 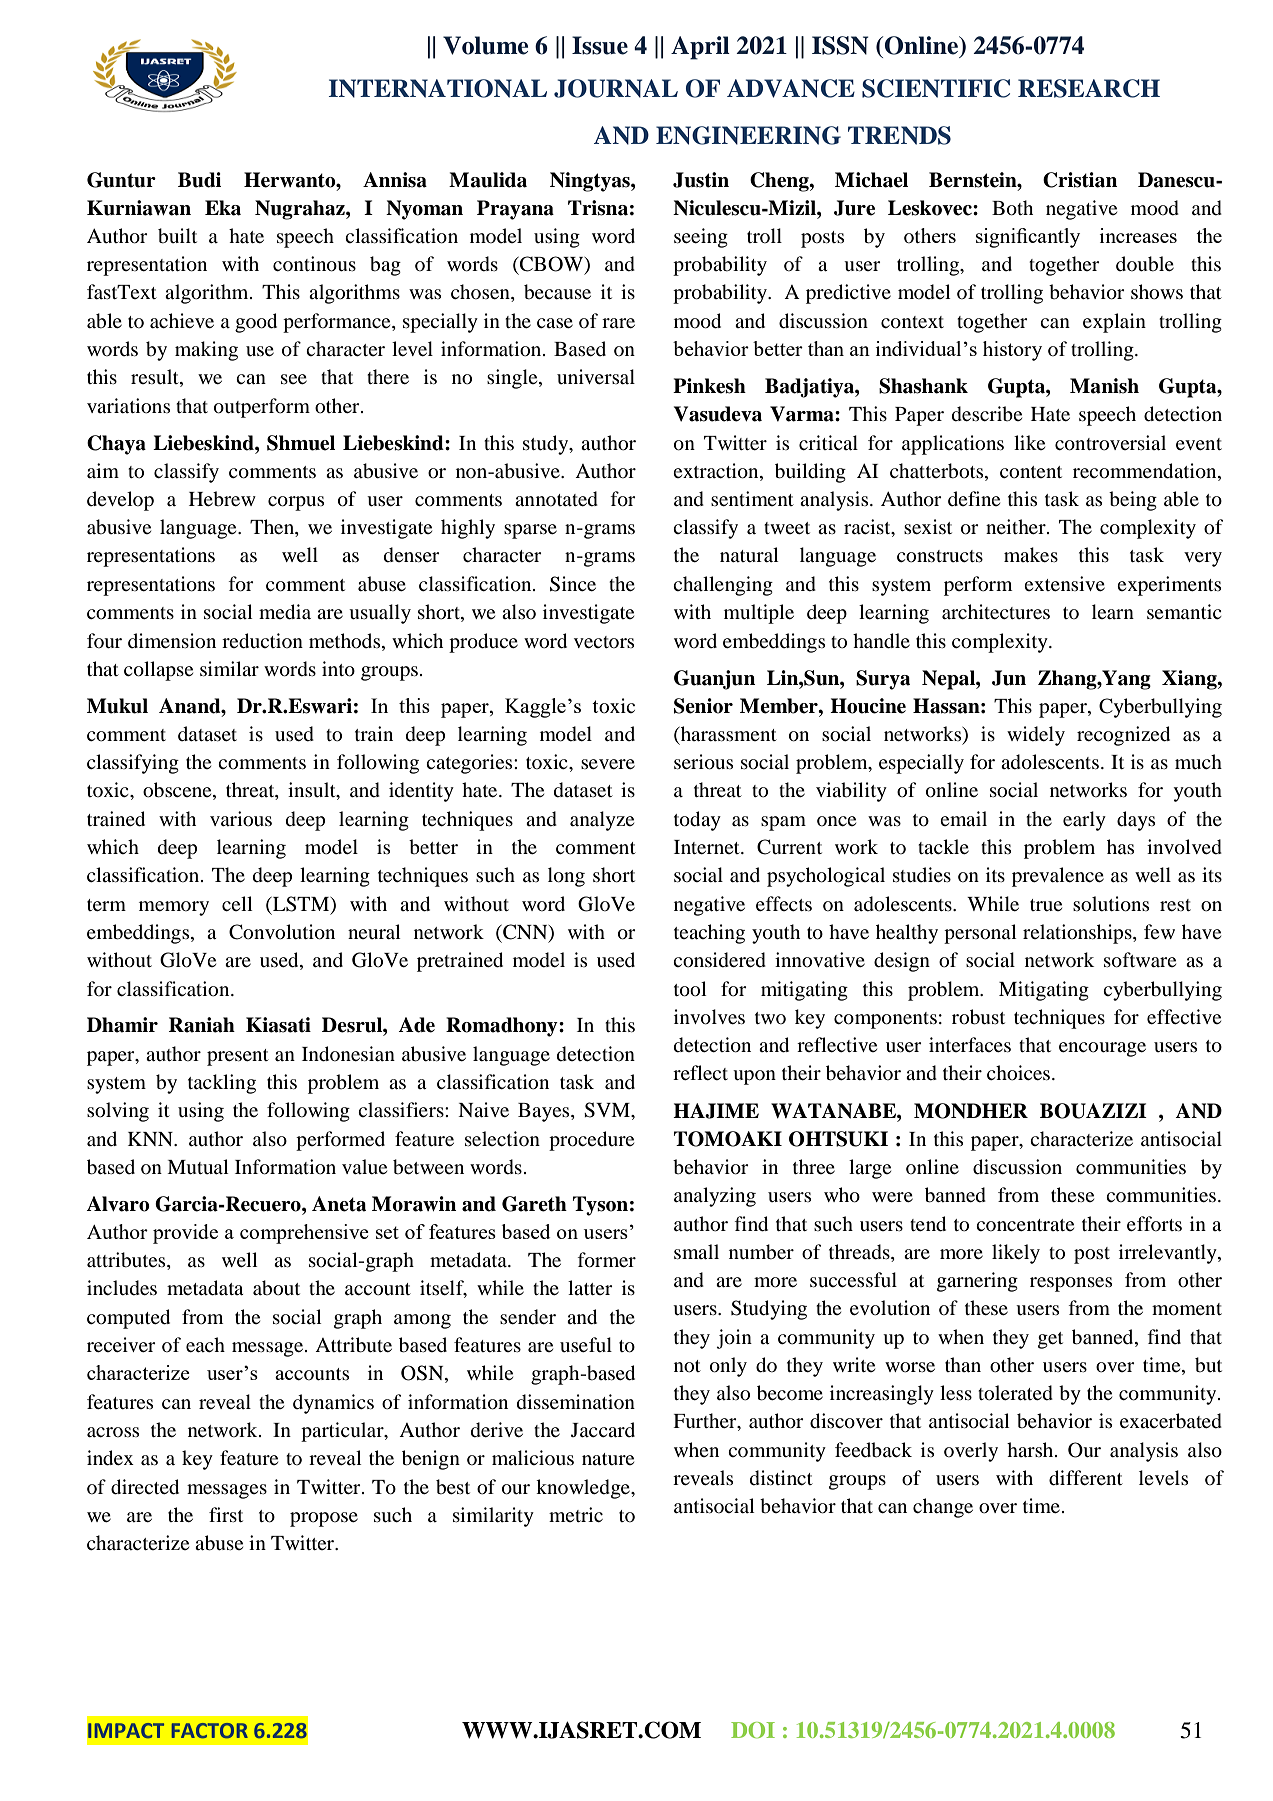 I want to click on DOI, so click(x=753, y=1730).
